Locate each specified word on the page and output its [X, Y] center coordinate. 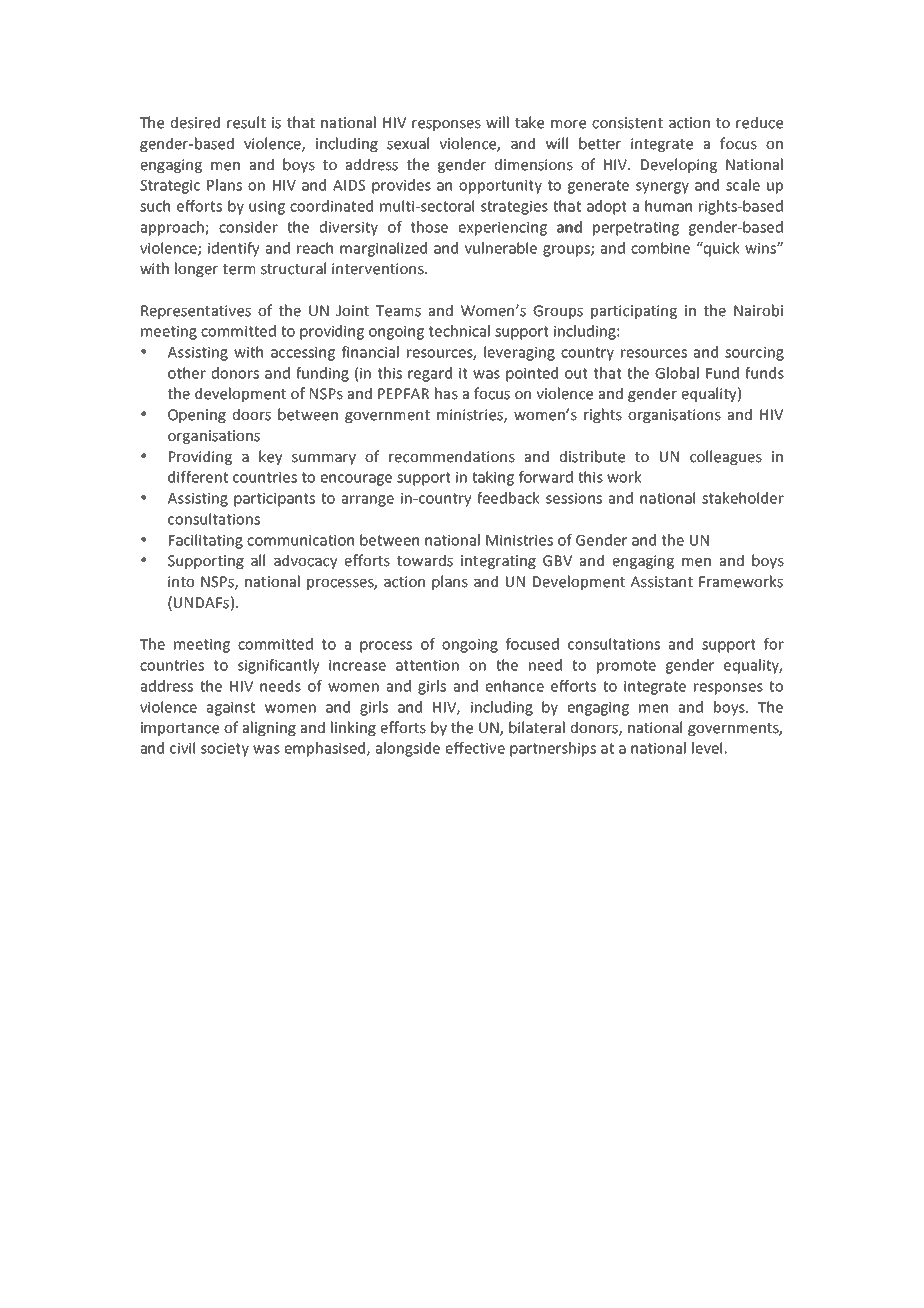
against [230, 709]
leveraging [519, 353]
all [258, 560]
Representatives [196, 312]
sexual [408, 143]
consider [248, 227]
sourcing [754, 354]
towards [425, 560]
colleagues [726, 457]
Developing [679, 165]
